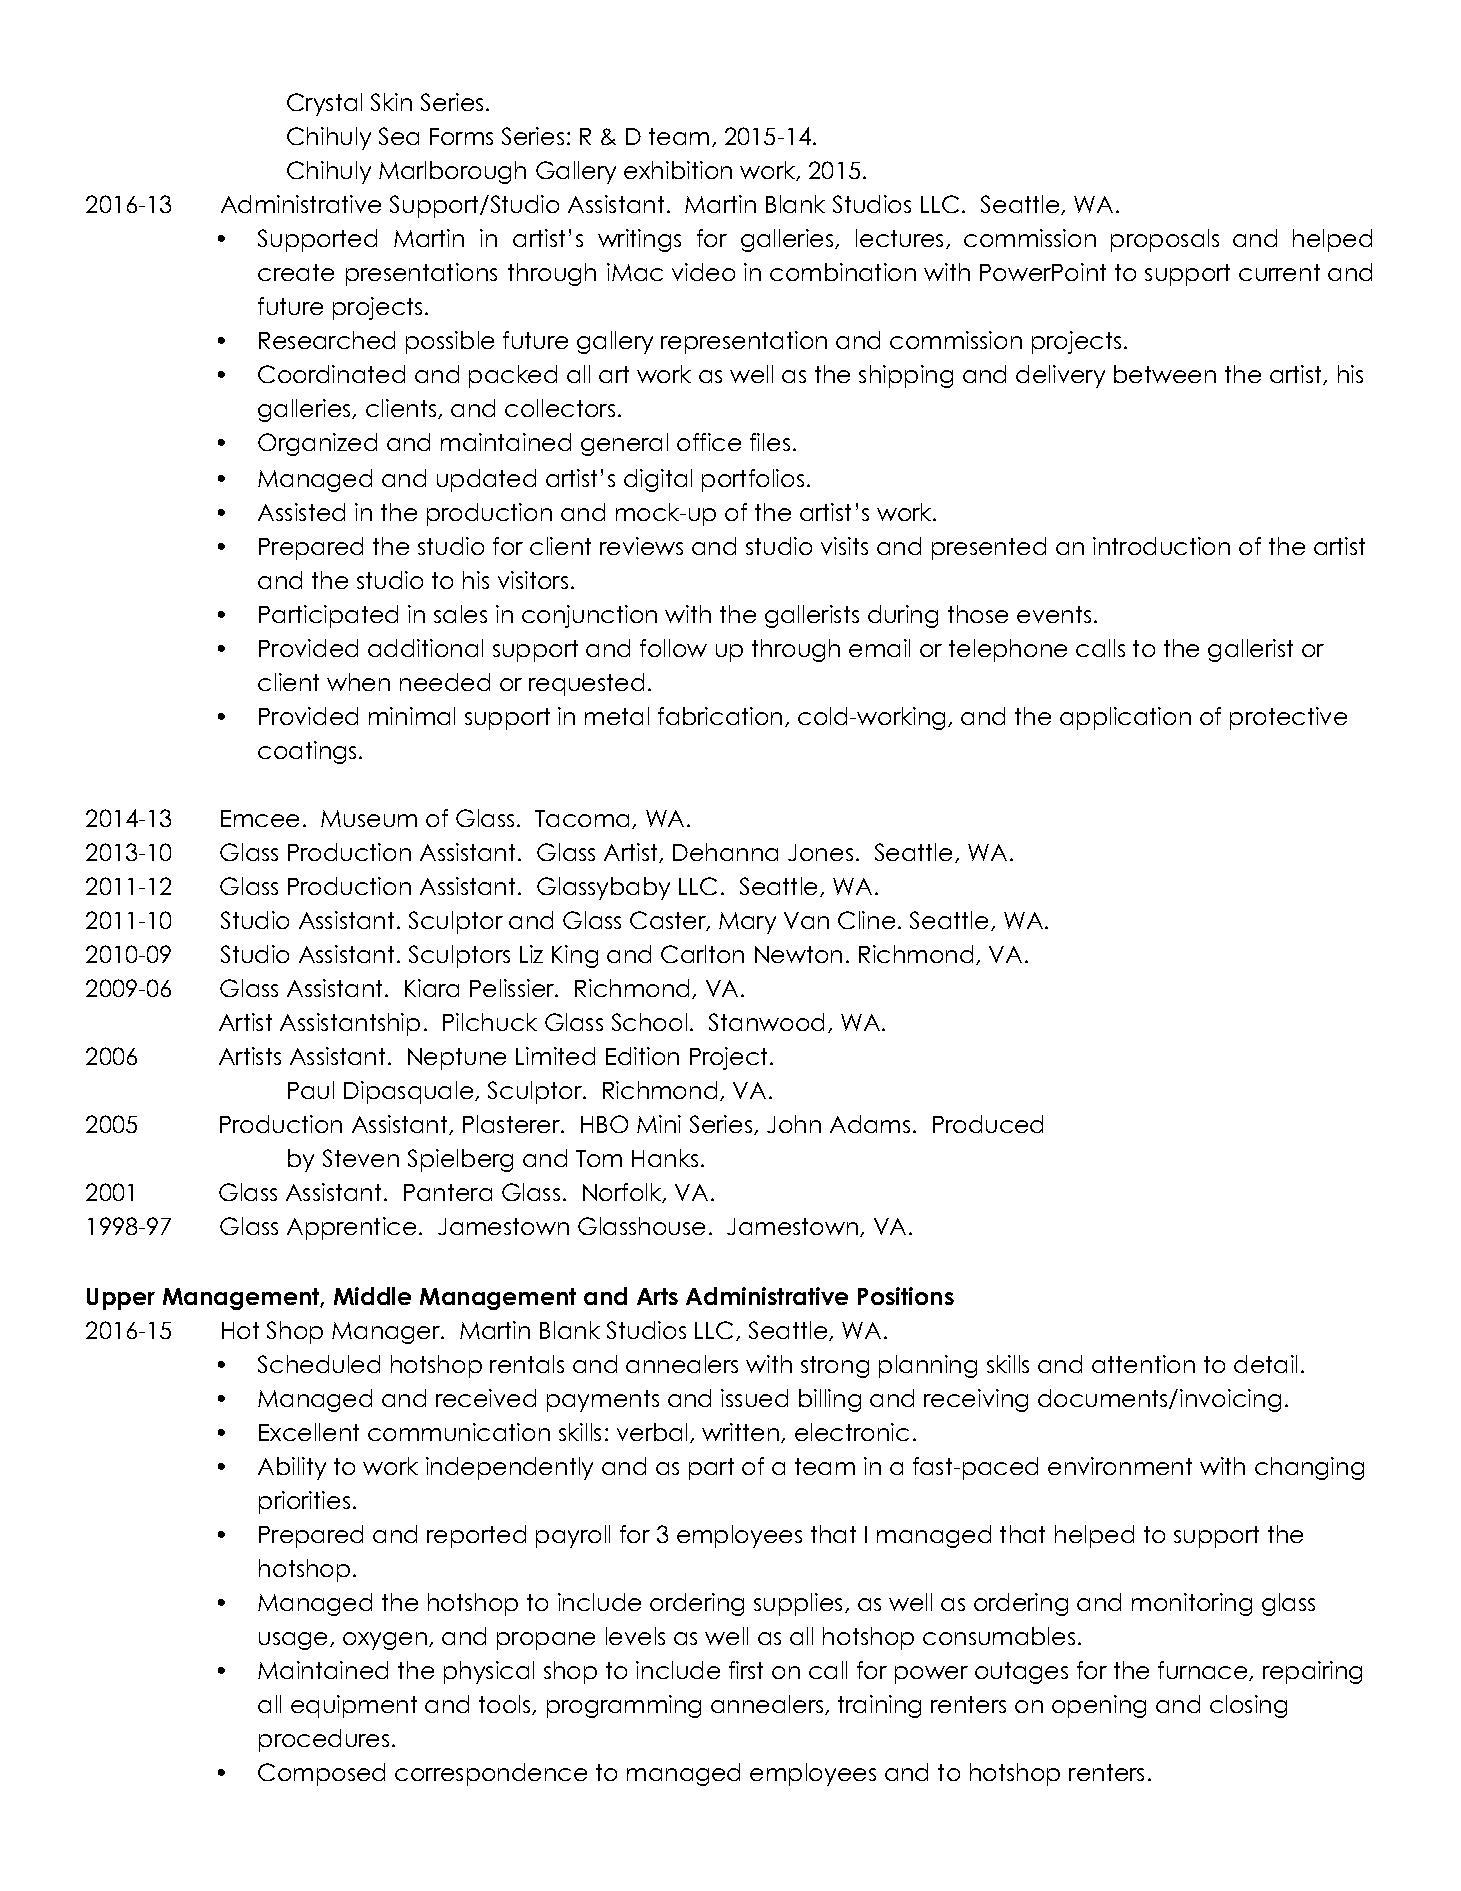  Describe the element at coordinates (746, 1670) in the image. I see `first` at that location.
